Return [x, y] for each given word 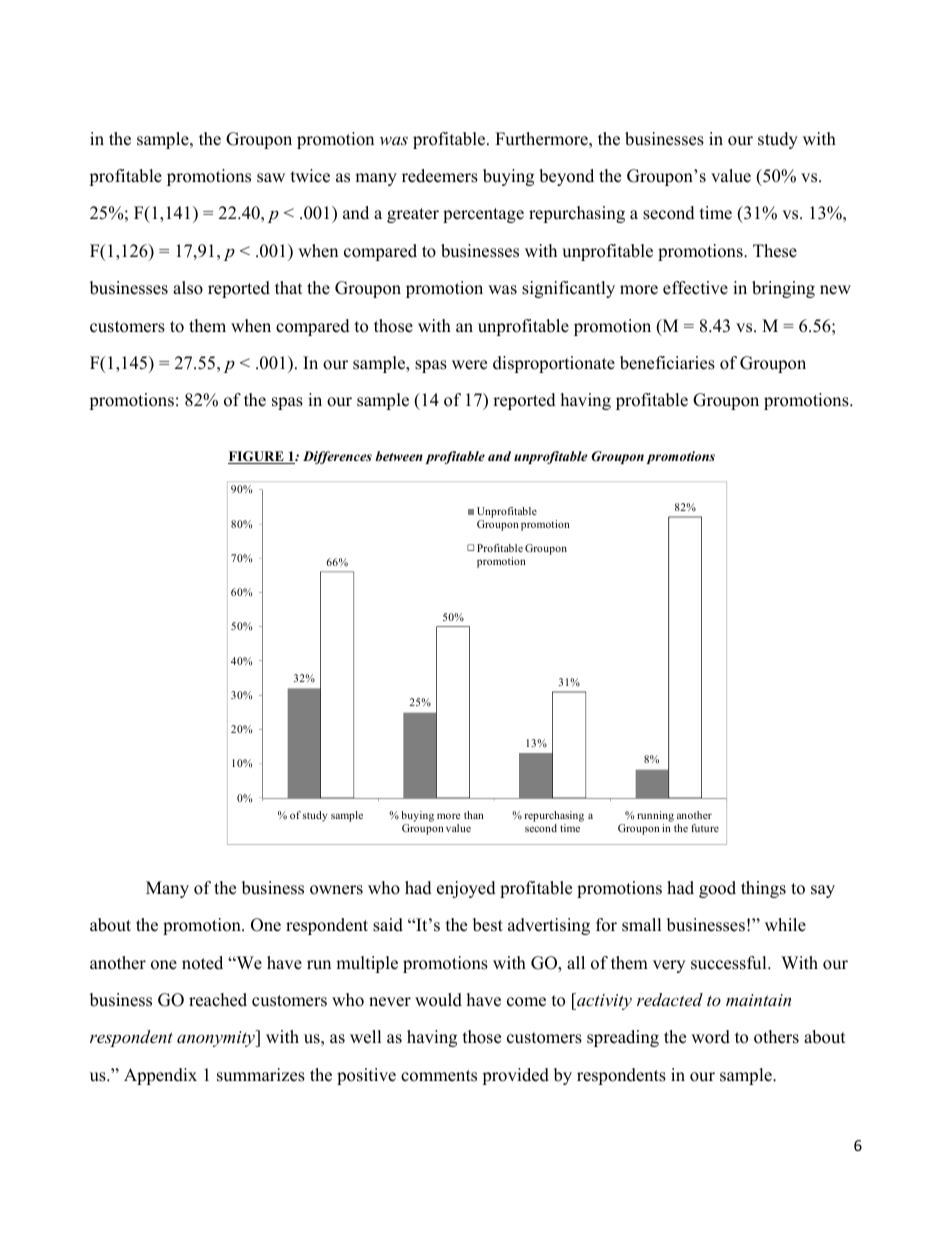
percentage [483, 215]
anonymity [217, 1038]
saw [271, 178]
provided [515, 1076]
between [399, 456]
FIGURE [257, 457]
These [775, 251]
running [655, 816]
